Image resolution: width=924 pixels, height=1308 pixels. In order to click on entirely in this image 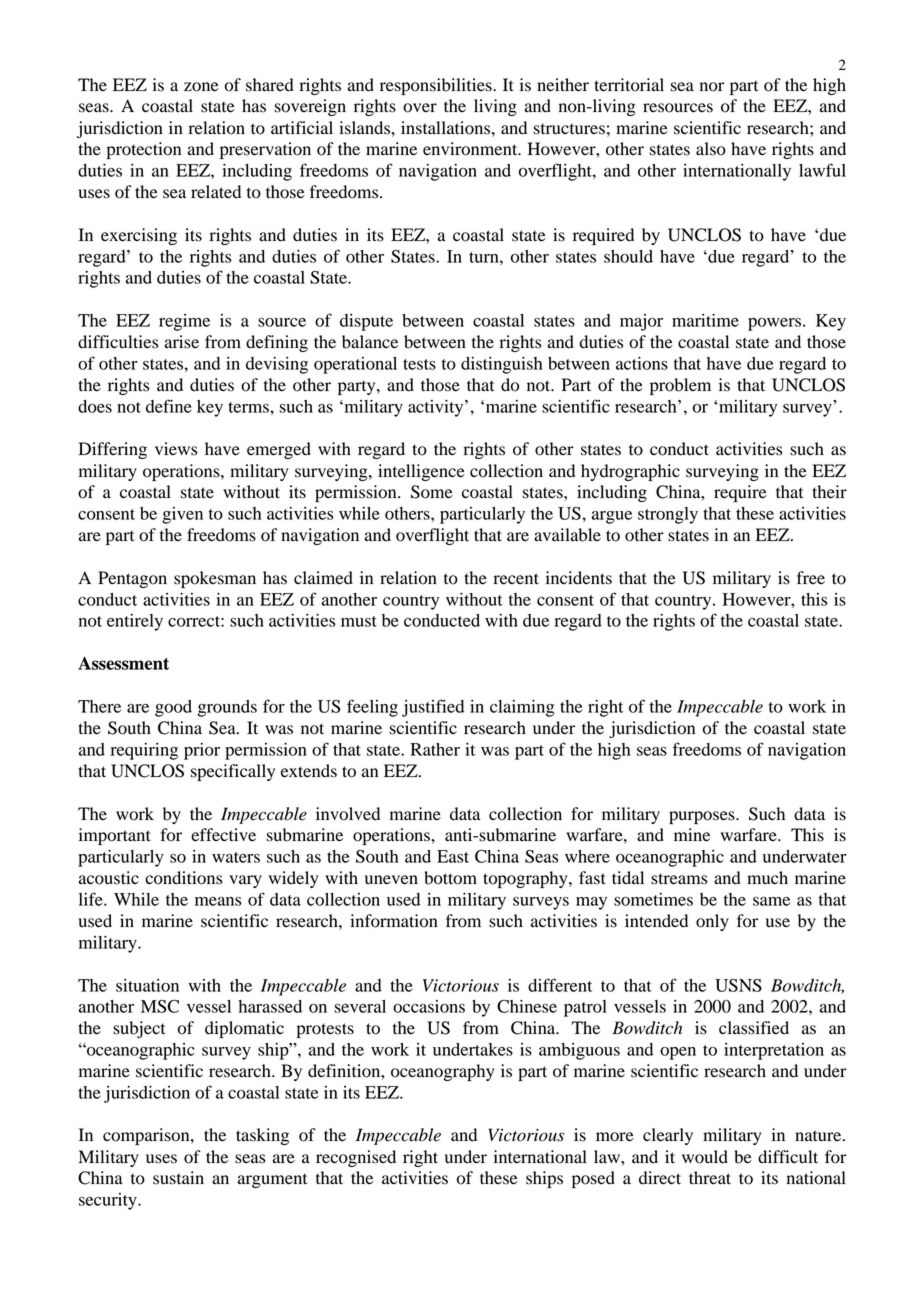, I will do `click(135, 622)`.
